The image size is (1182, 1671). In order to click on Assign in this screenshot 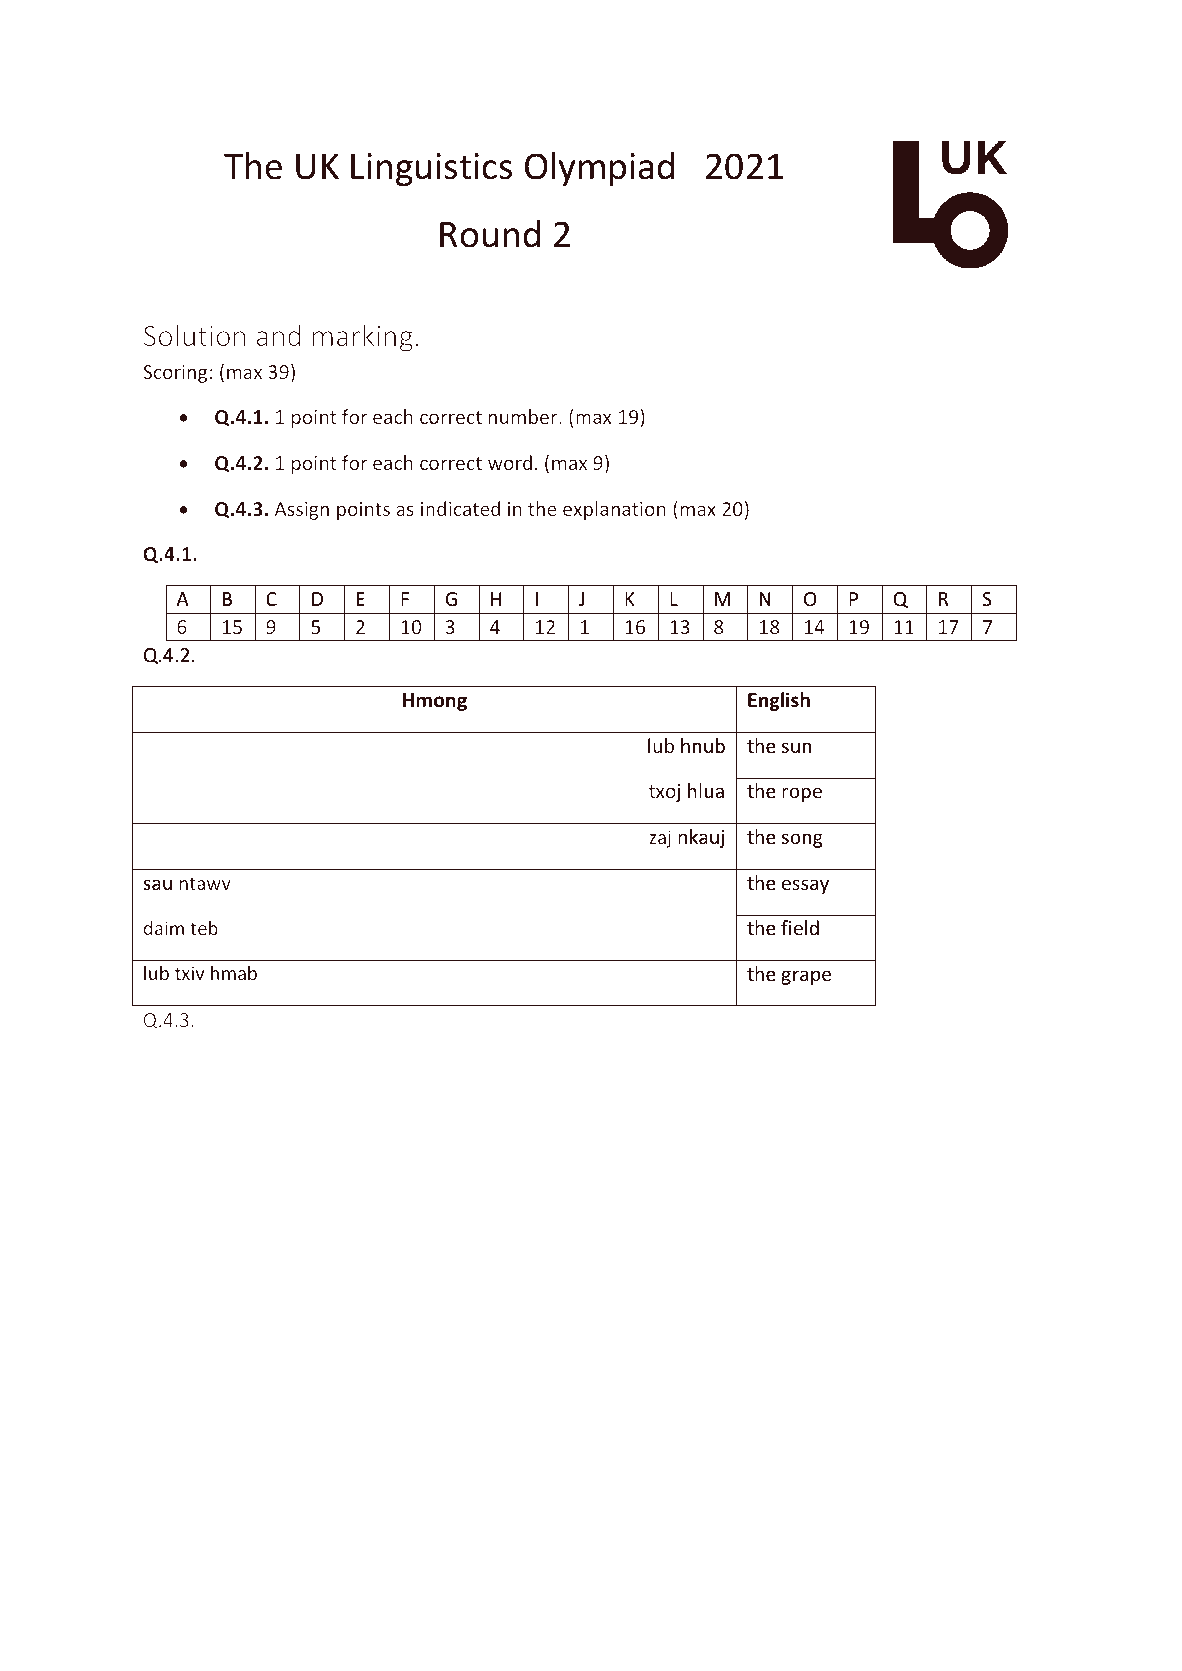, I will do `click(301, 511)`.
